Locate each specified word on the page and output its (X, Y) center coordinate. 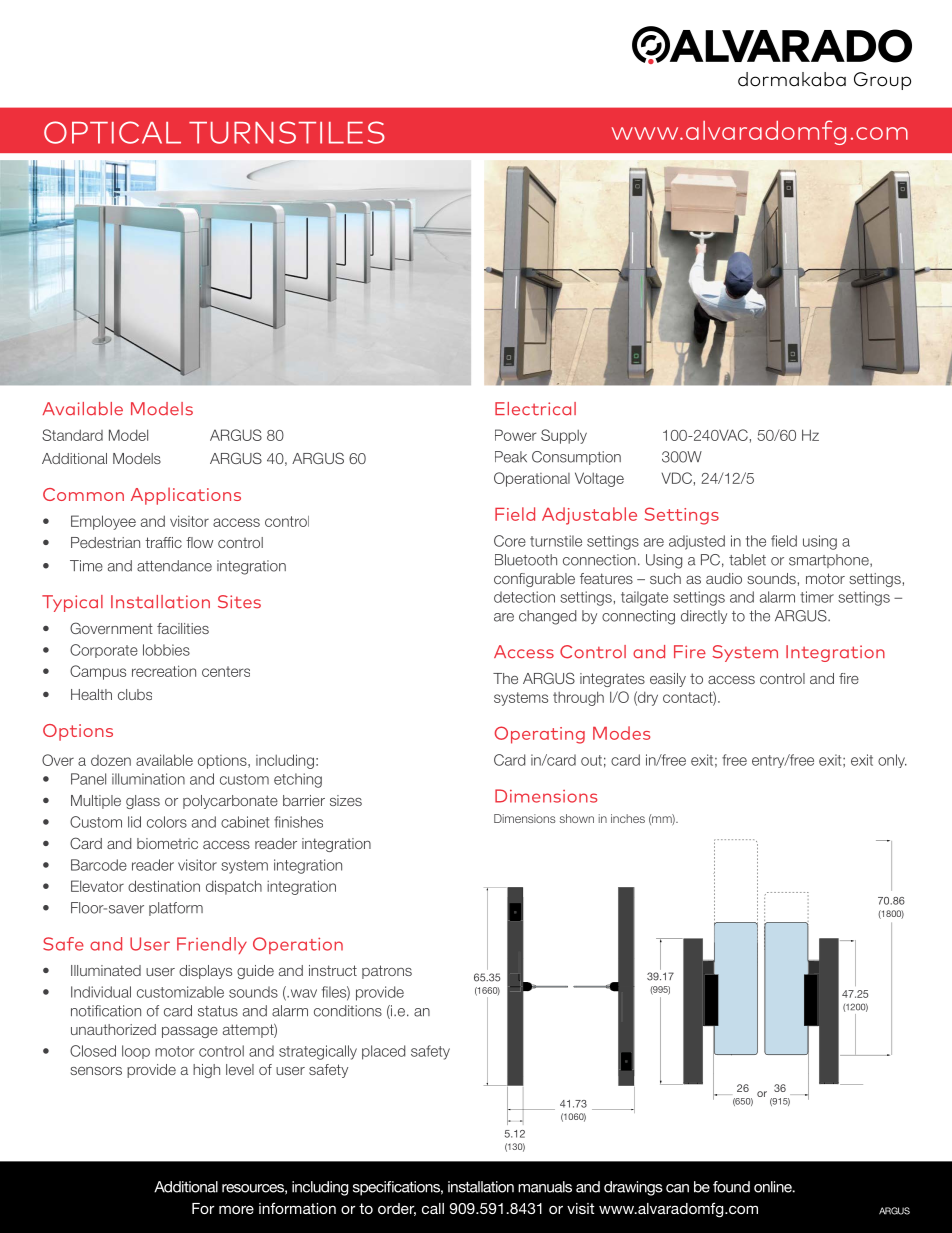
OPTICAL (112, 132)
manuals (545, 1187)
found (731, 1187)
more (236, 1209)
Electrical (535, 409)
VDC (676, 478)
